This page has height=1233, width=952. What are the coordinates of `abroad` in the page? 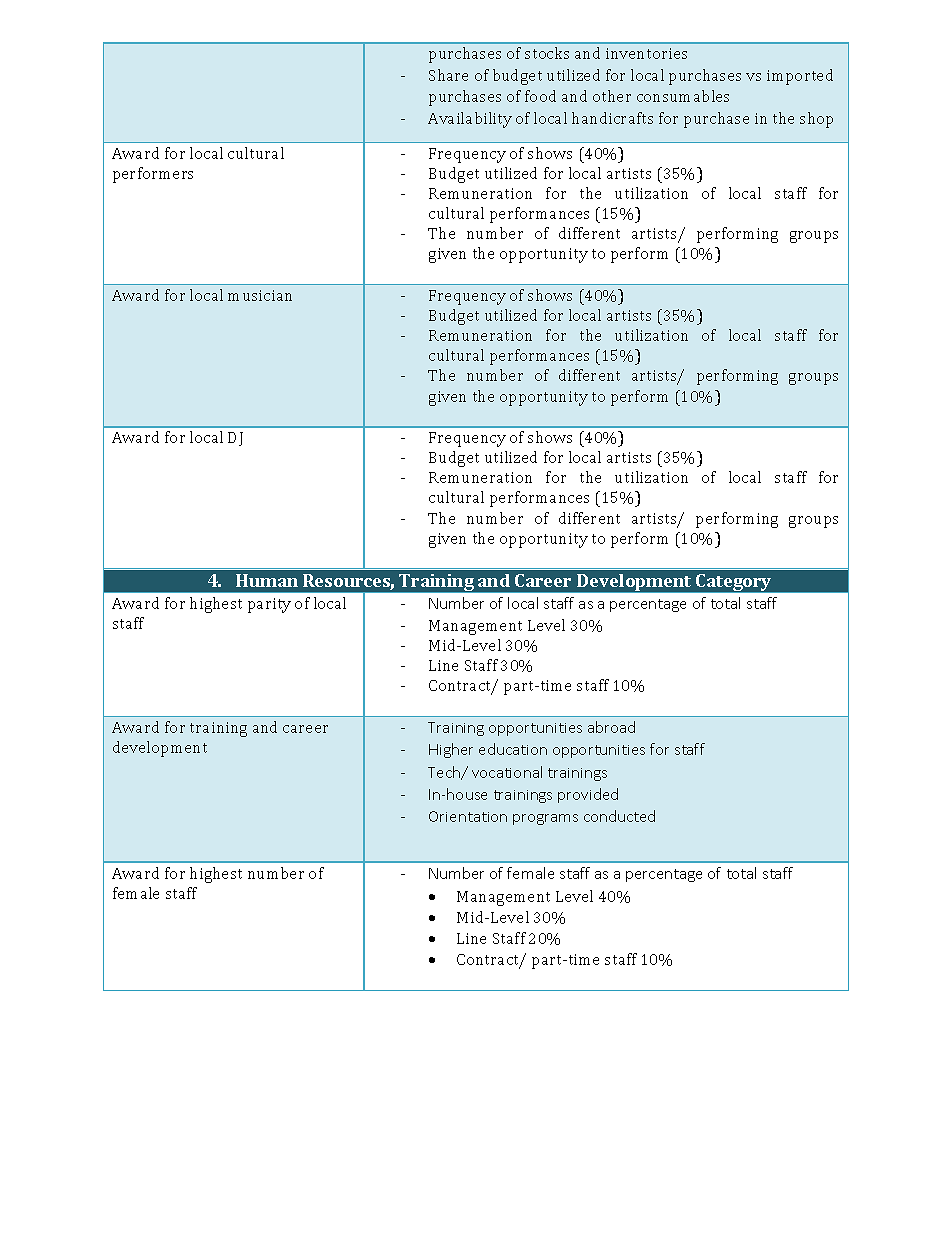 It's located at (611, 727).
